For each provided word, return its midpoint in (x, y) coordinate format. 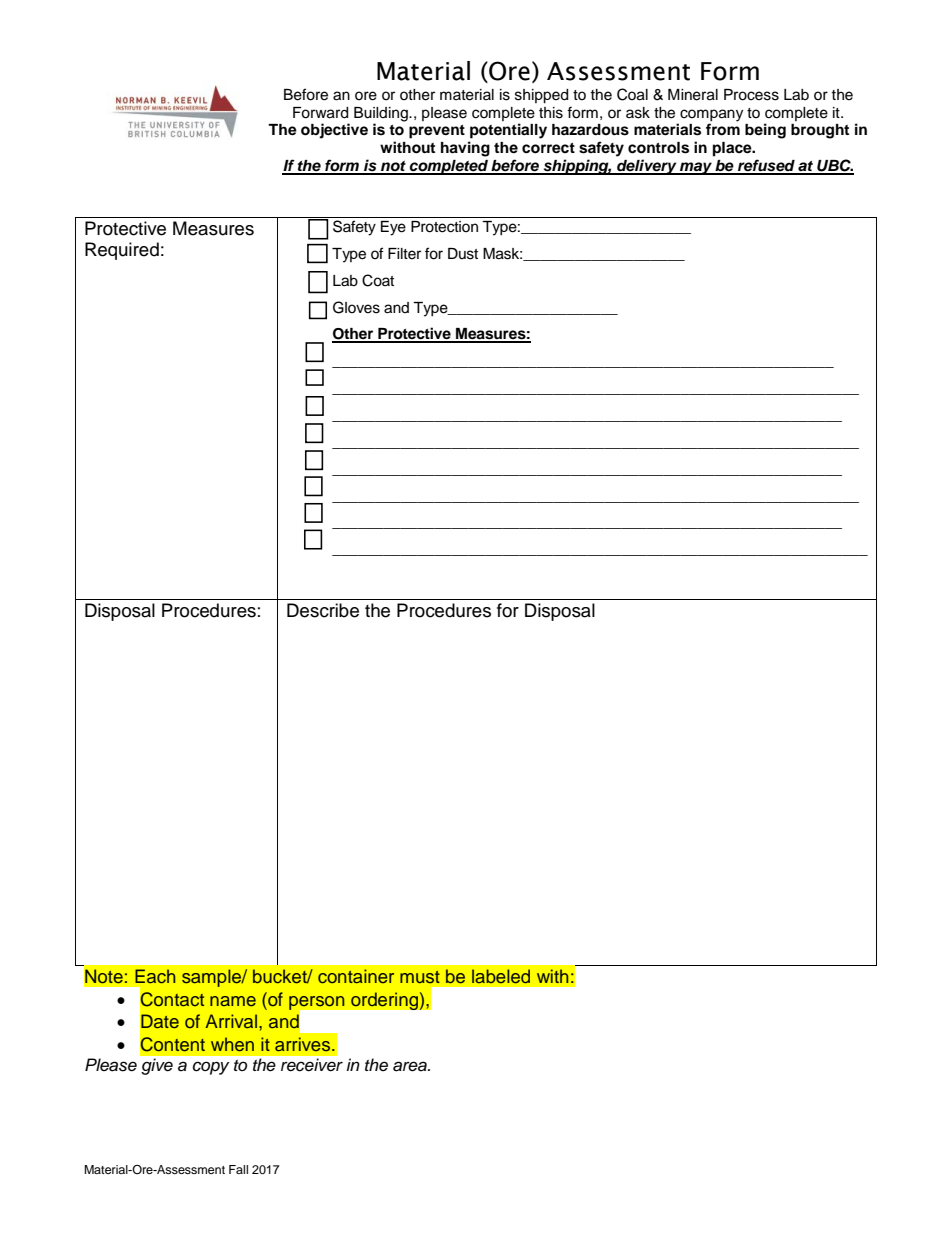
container (356, 976)
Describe (323, 610)
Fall (238, 1169)
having (465, 149)
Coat (378, 280)
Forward (320, 113)
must (420, 977)
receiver (312, 1065)
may (696, 168)
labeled (501, 976)
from (723, 129)
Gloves (356, 307)
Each (155, 976)
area (411, 1066)
